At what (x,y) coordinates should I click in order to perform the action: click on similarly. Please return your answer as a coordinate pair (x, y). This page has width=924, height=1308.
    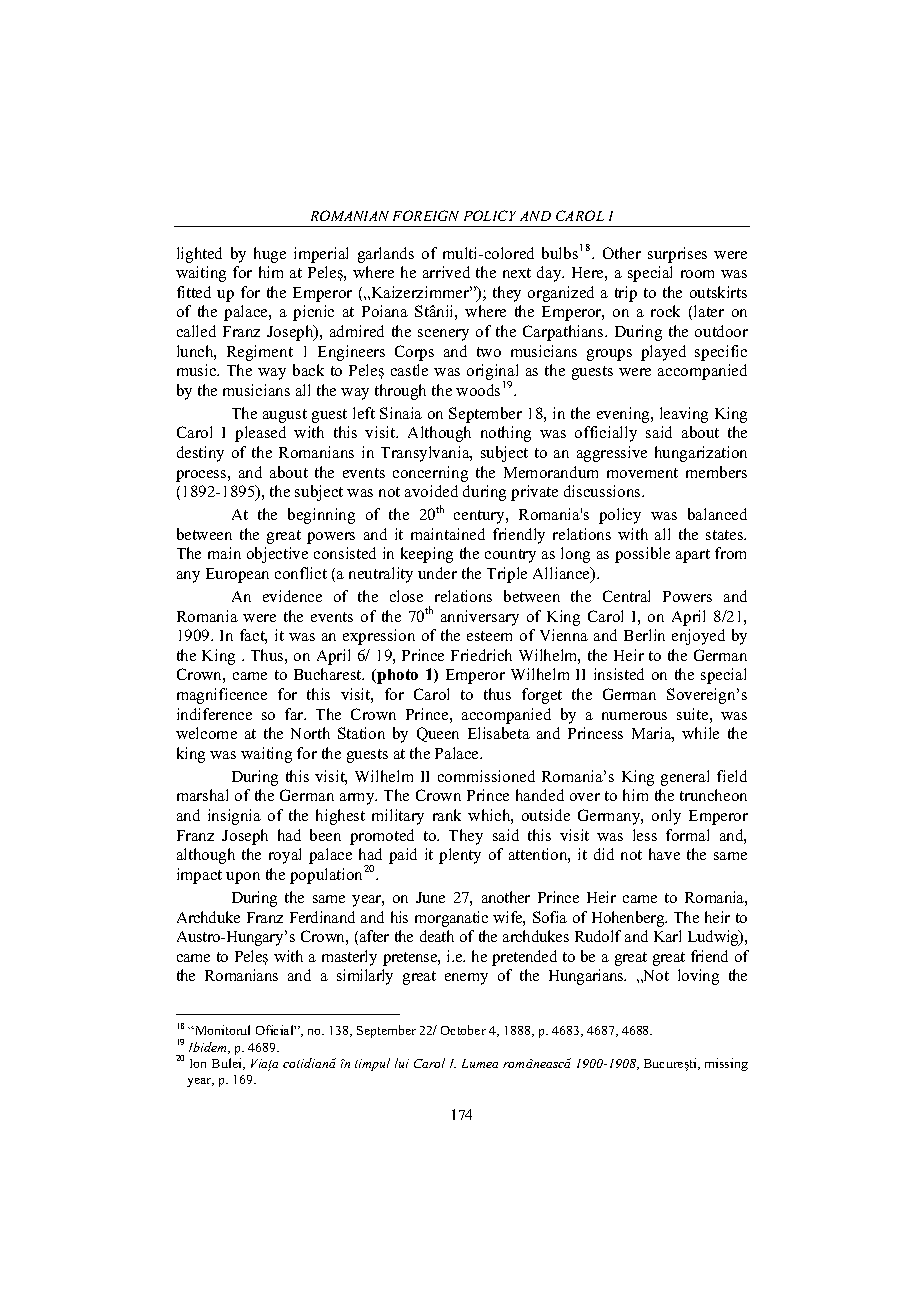
    Looking at the image, I should click on (365, 977).
